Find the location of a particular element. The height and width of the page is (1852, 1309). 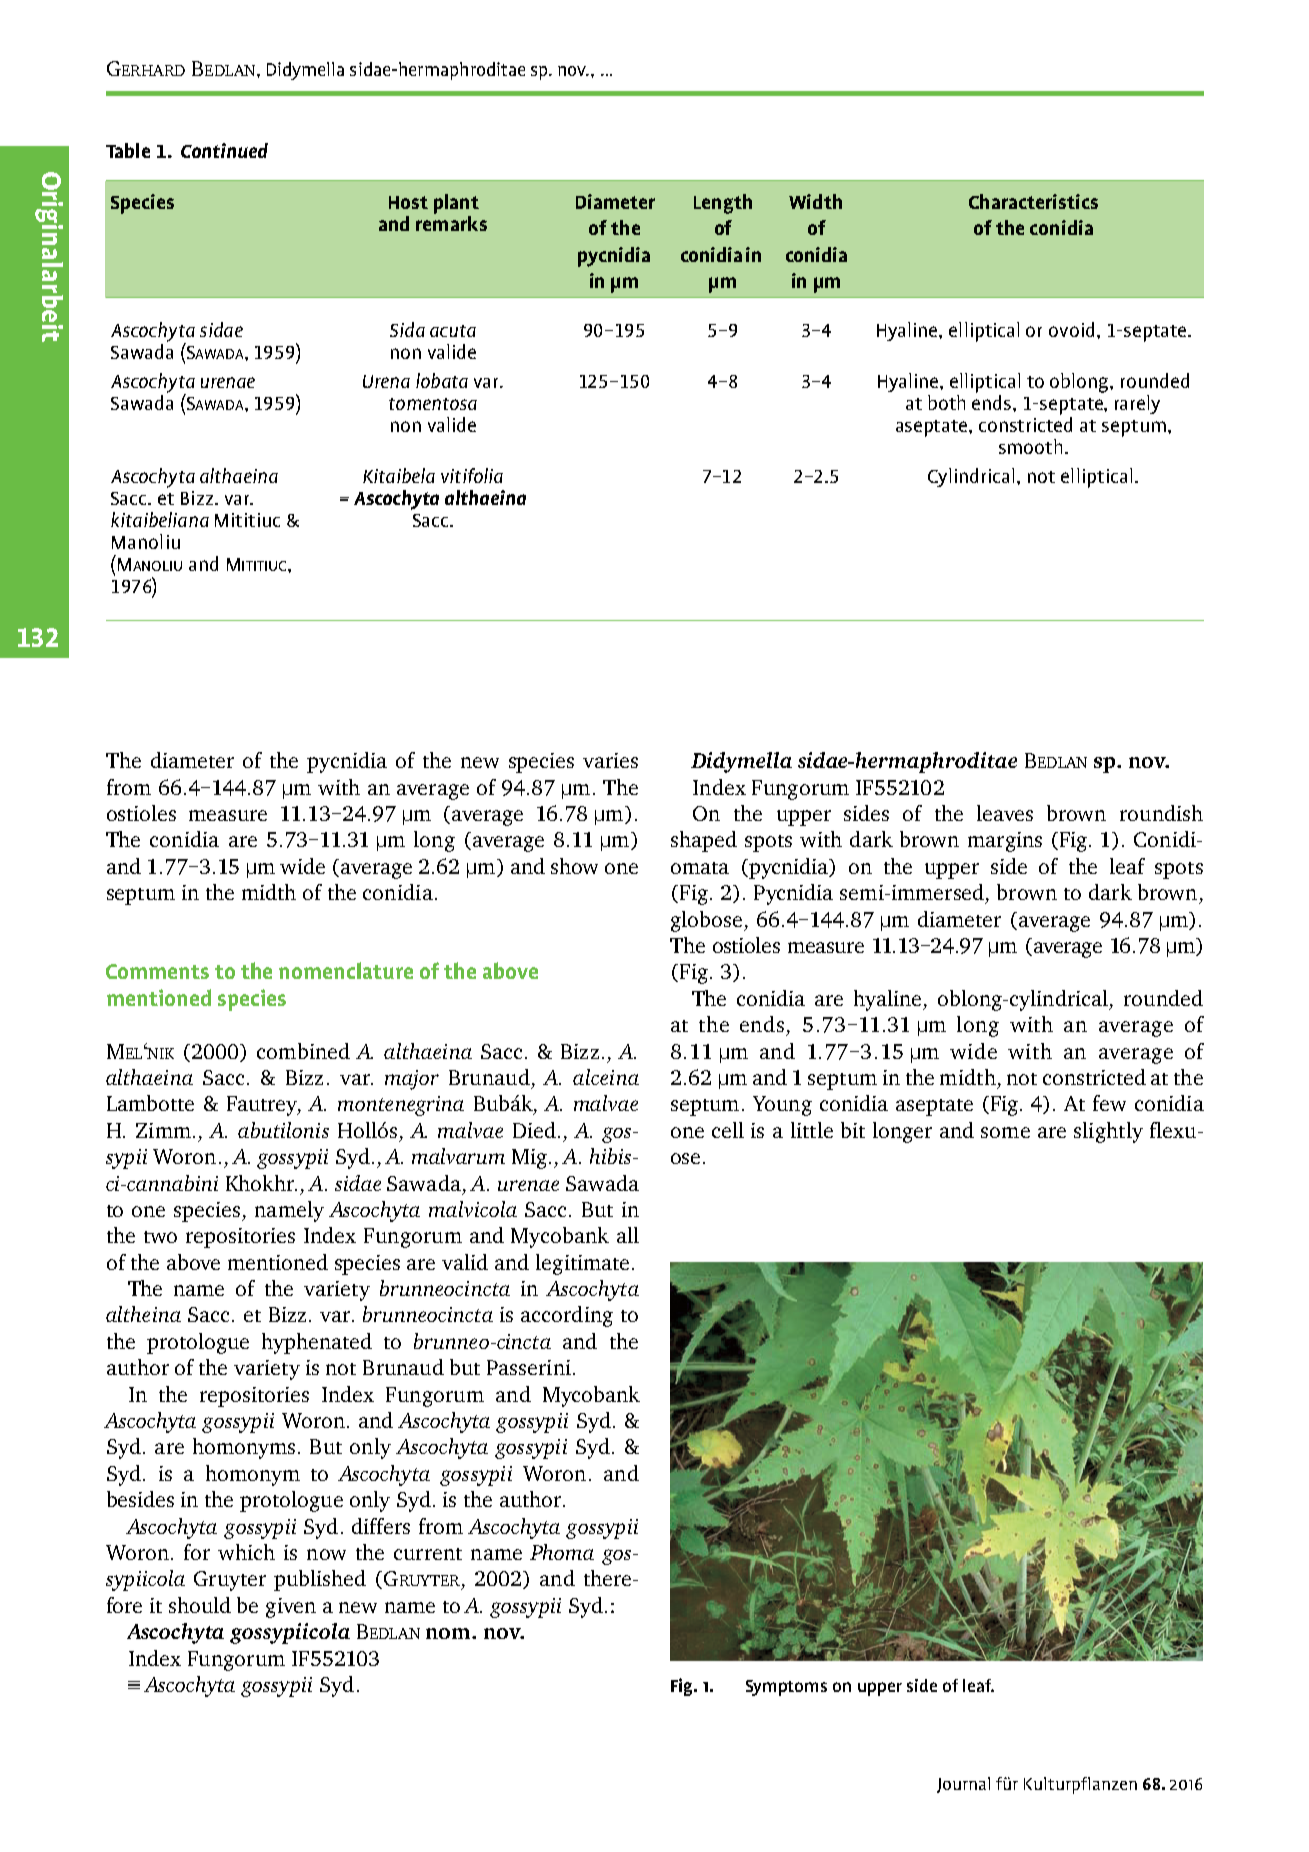

slightly is located at coordinates (1108, 1132).
